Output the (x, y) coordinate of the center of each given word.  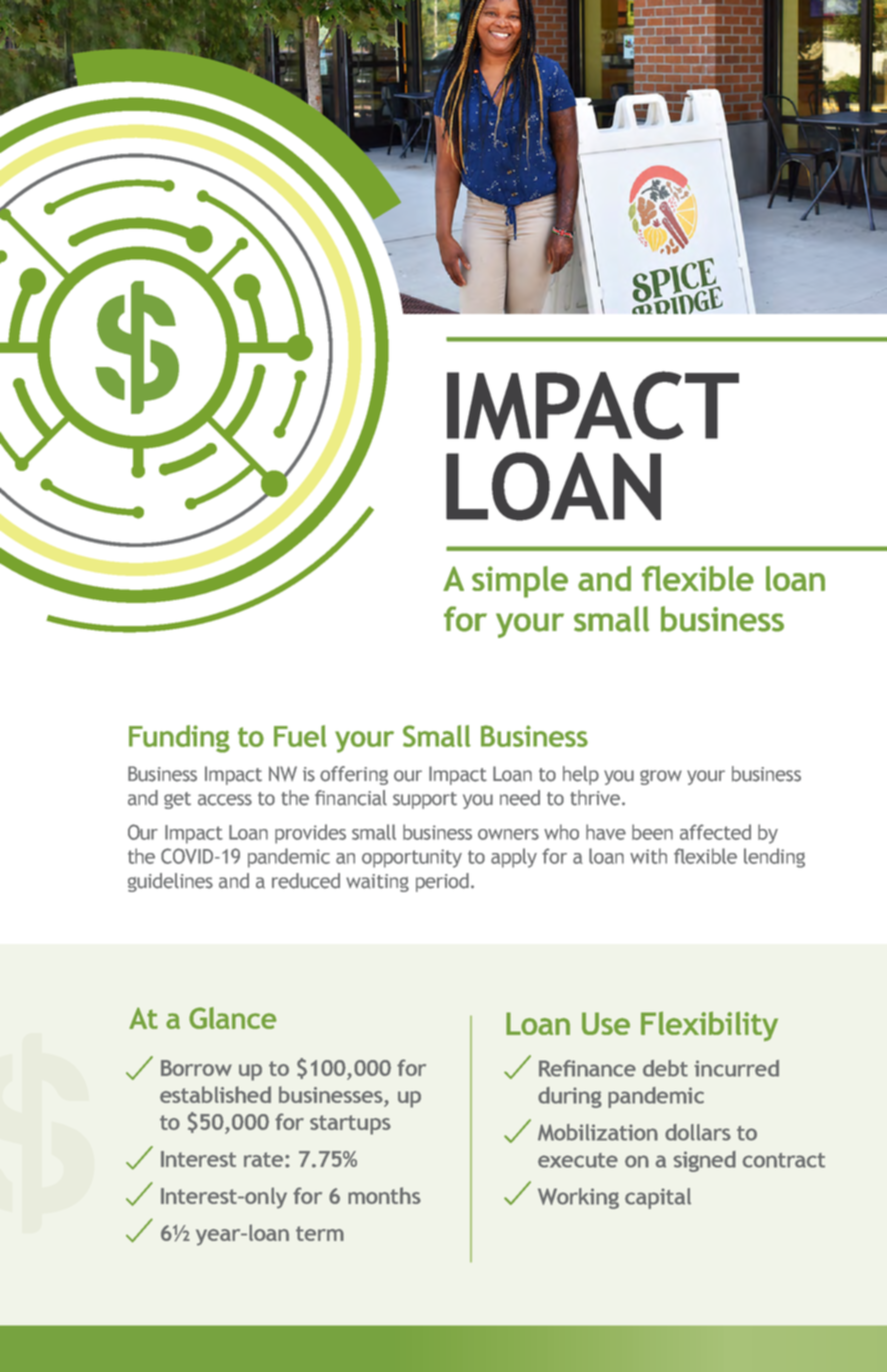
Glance (233, 1018)
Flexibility (709, 1026)
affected (715, 832)
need (520, 798)
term (320, 1233)
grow (661, 777)
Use (606, 1023)
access (225, 800)
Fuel (300, 736)
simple (520, 582)
